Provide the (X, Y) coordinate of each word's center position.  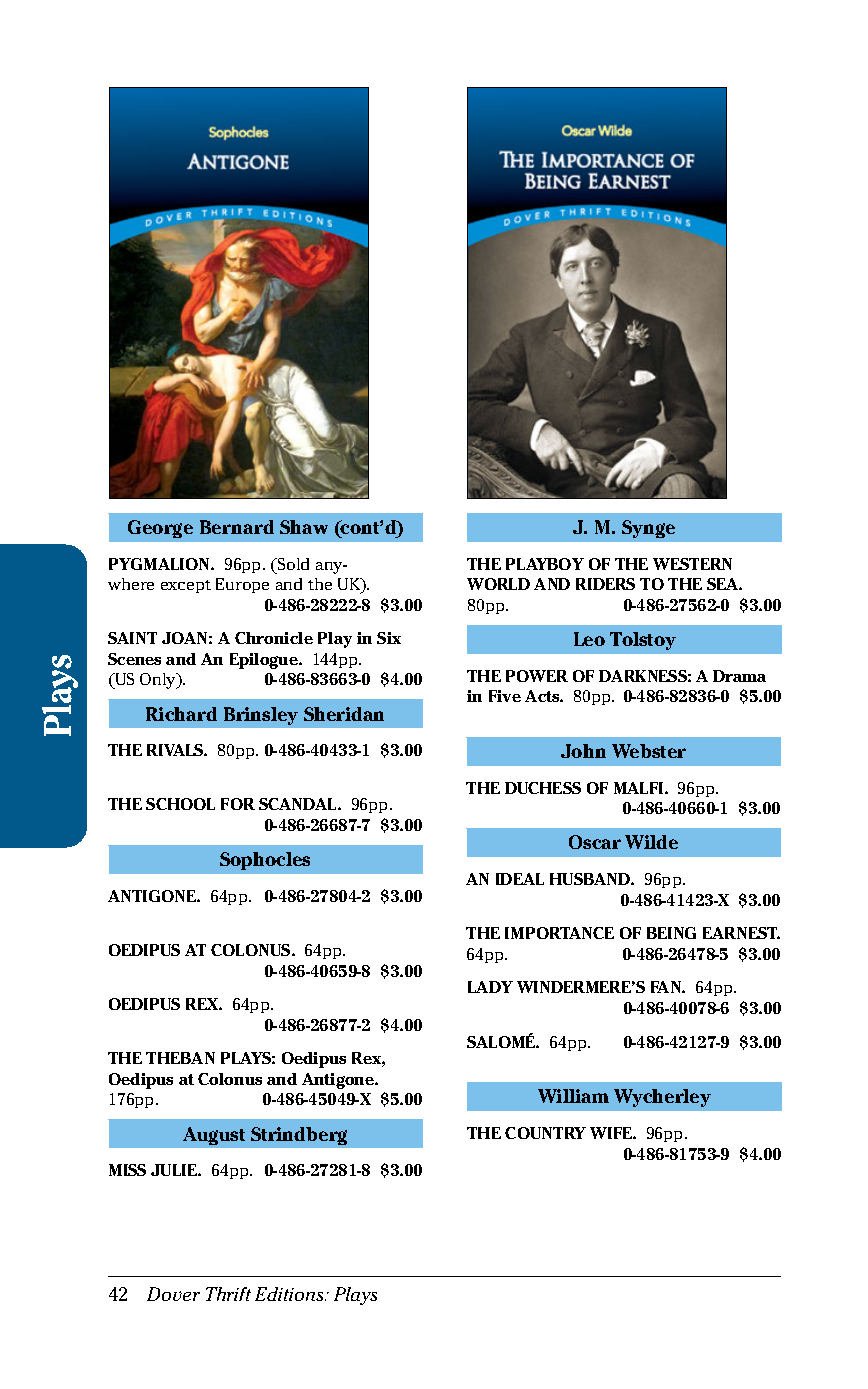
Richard (181, 714)
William (573, 1096)
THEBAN (180, 1058)
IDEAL (520, 879)
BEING (671, 933)
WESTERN (692, 564)
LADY (490, 987)
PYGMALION (160, 564)
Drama (739, 676)
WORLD (498, 584)
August (214, 1136)
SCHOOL (180, 804)
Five (505, 696)
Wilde (651, 842)
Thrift (228, 1294)
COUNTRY (545, 1133)
